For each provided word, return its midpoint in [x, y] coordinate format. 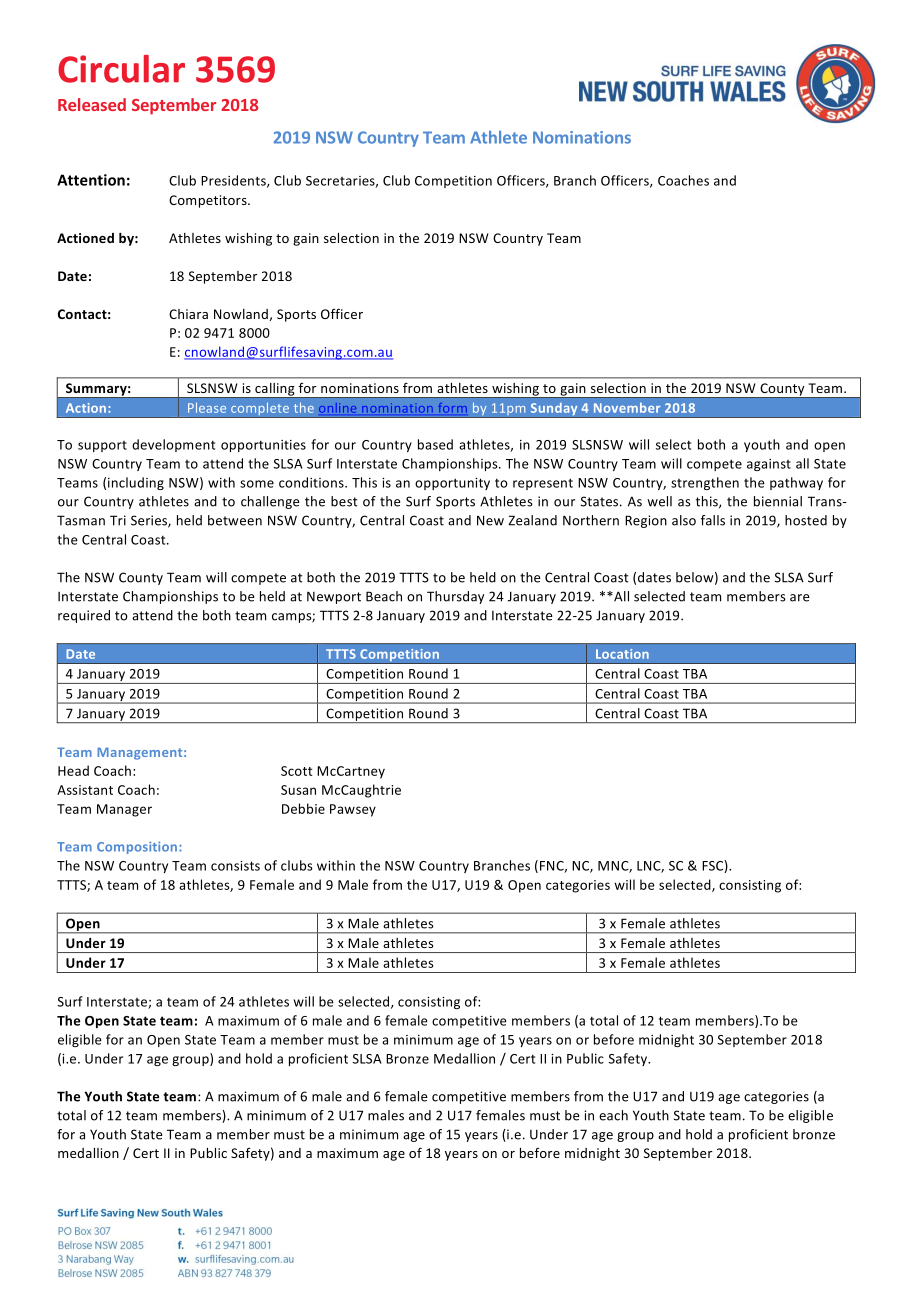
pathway [796, 483]
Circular [121, 69]
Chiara [188, 314]
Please [207, 408]
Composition [138, 848]
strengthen [705, 483]
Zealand [532, 520]
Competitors [209, 201]
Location [622, 654]
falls [713, 520]
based [435, 444]
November [627, 408]
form [453, 408]
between [235, 520]
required [84, 616]
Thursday [455, 597]
